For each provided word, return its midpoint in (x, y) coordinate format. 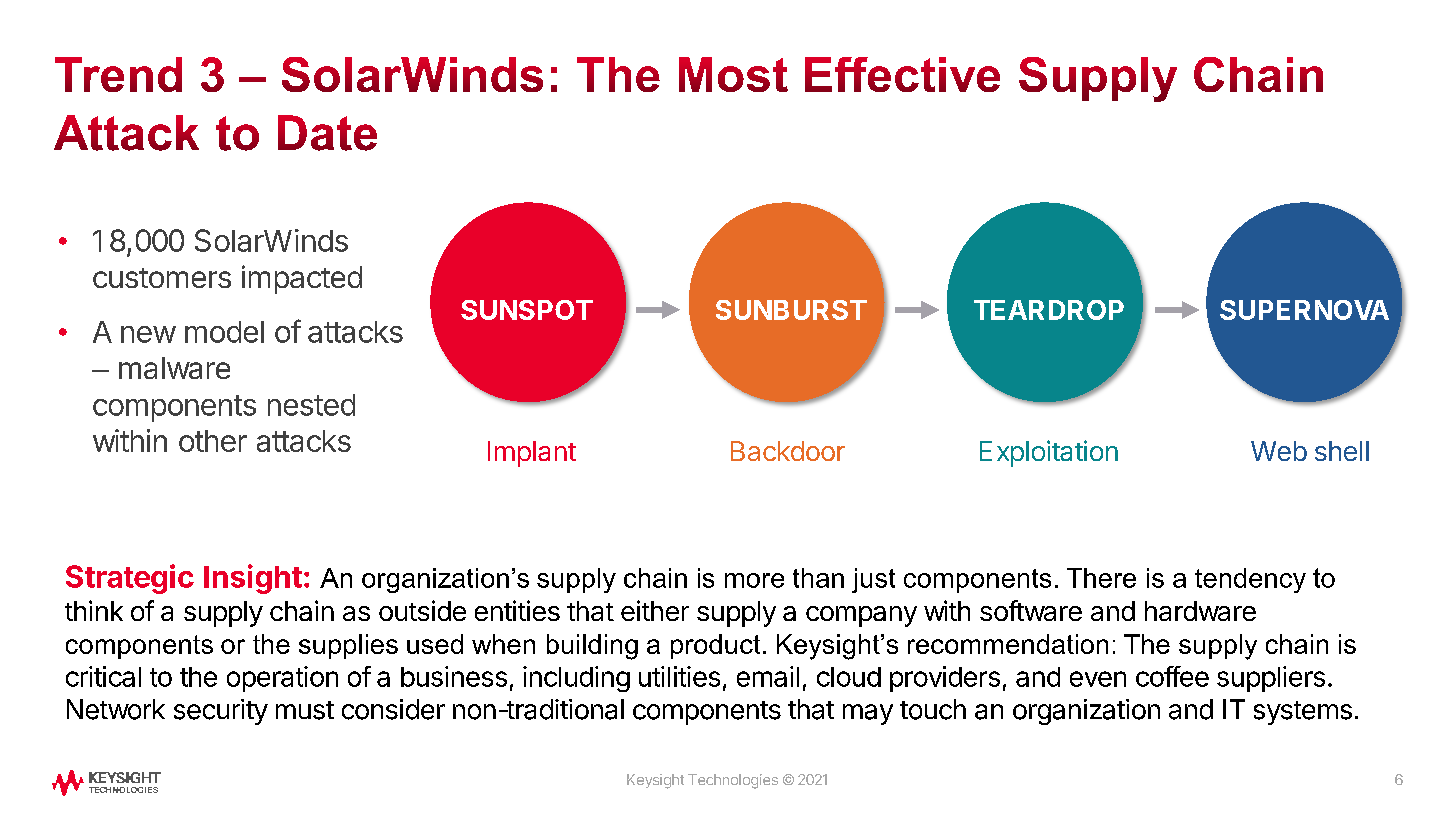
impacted (302, 279)
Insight (253, 579)
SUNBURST (791, 310)
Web (1279, 451)
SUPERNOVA (1304, 310)
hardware (1200, 611)
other (213, 441)
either (655, 610)
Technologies (733, 781)
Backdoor (788, 451)
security (221, 712)
